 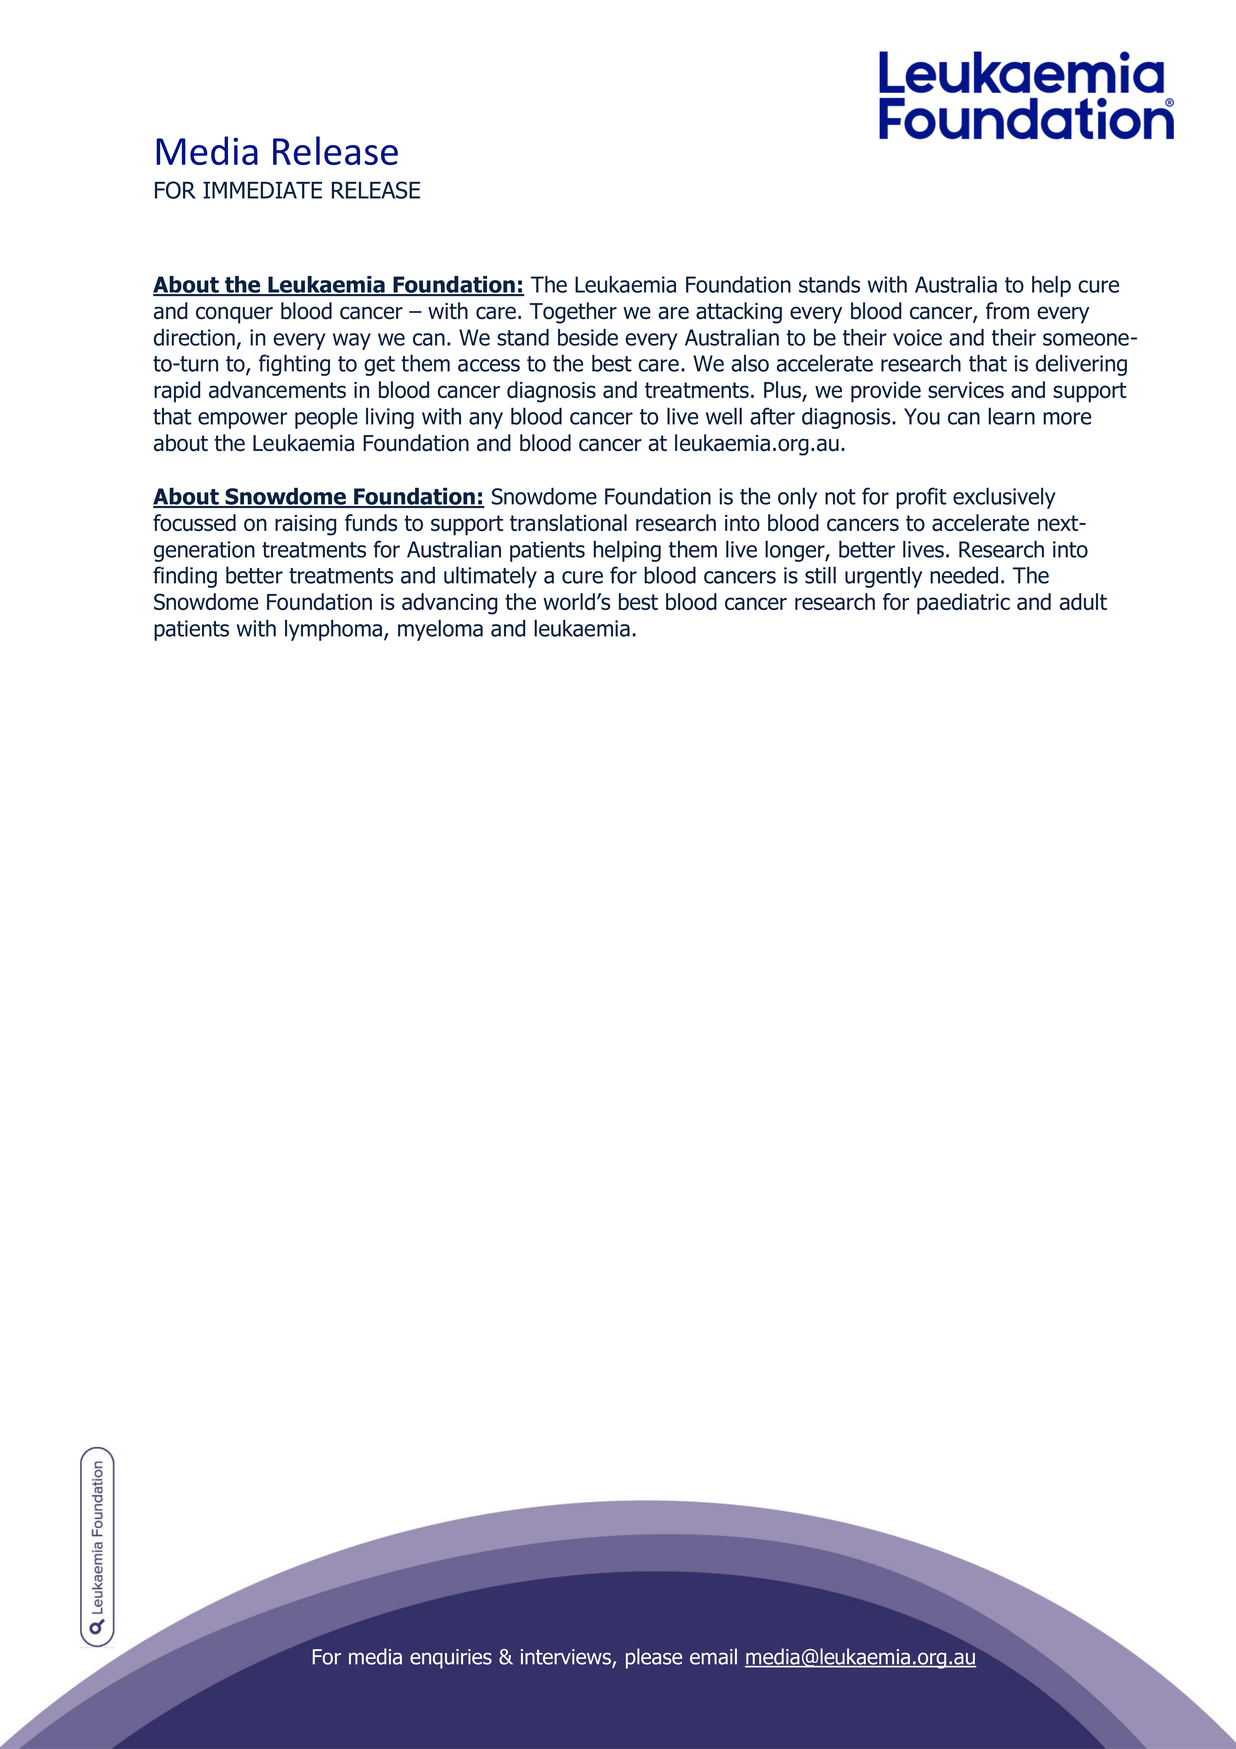 I want to click on enquiries, so click(x=451, y=1659).
